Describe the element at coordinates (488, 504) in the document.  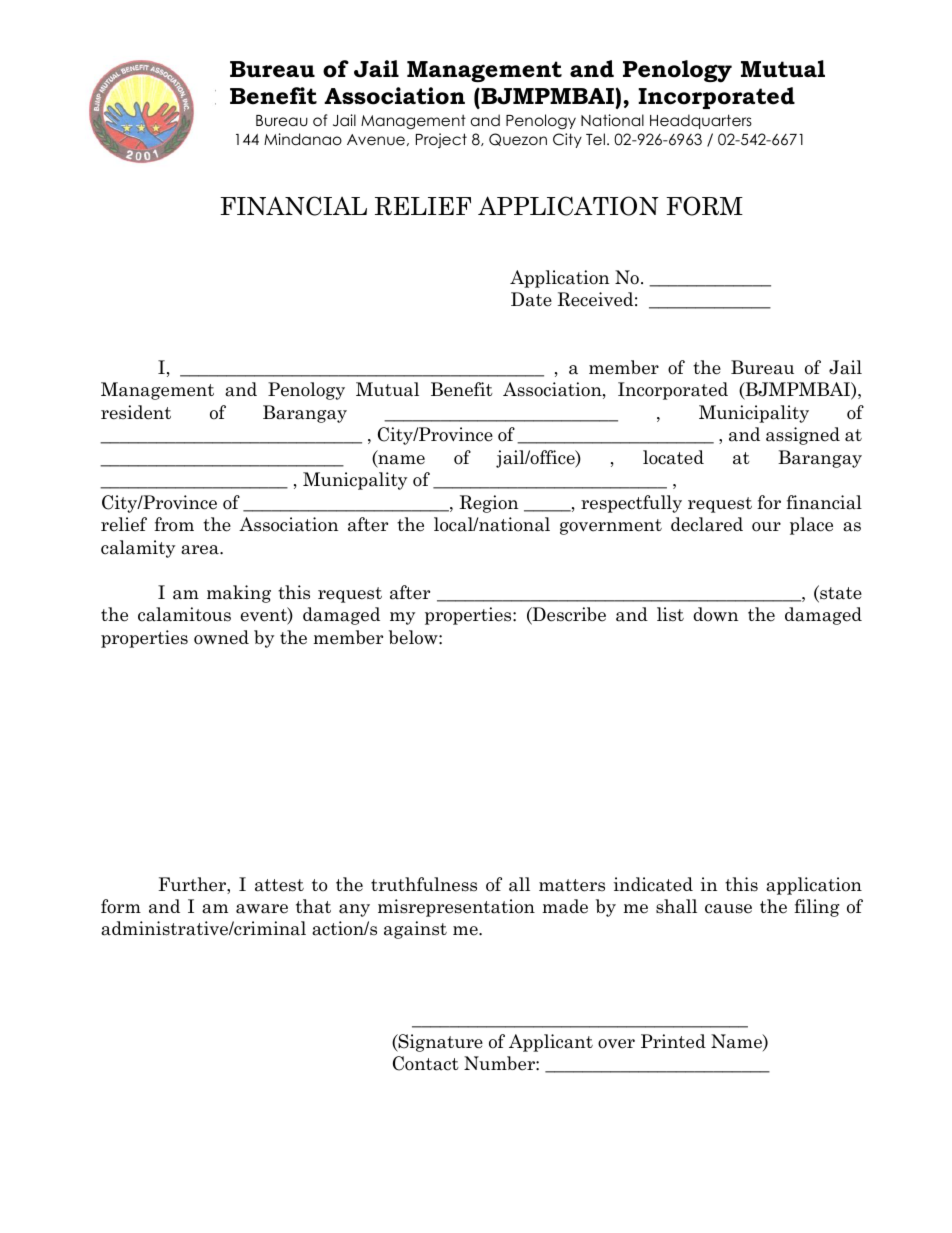
I see `Region` at that location.
